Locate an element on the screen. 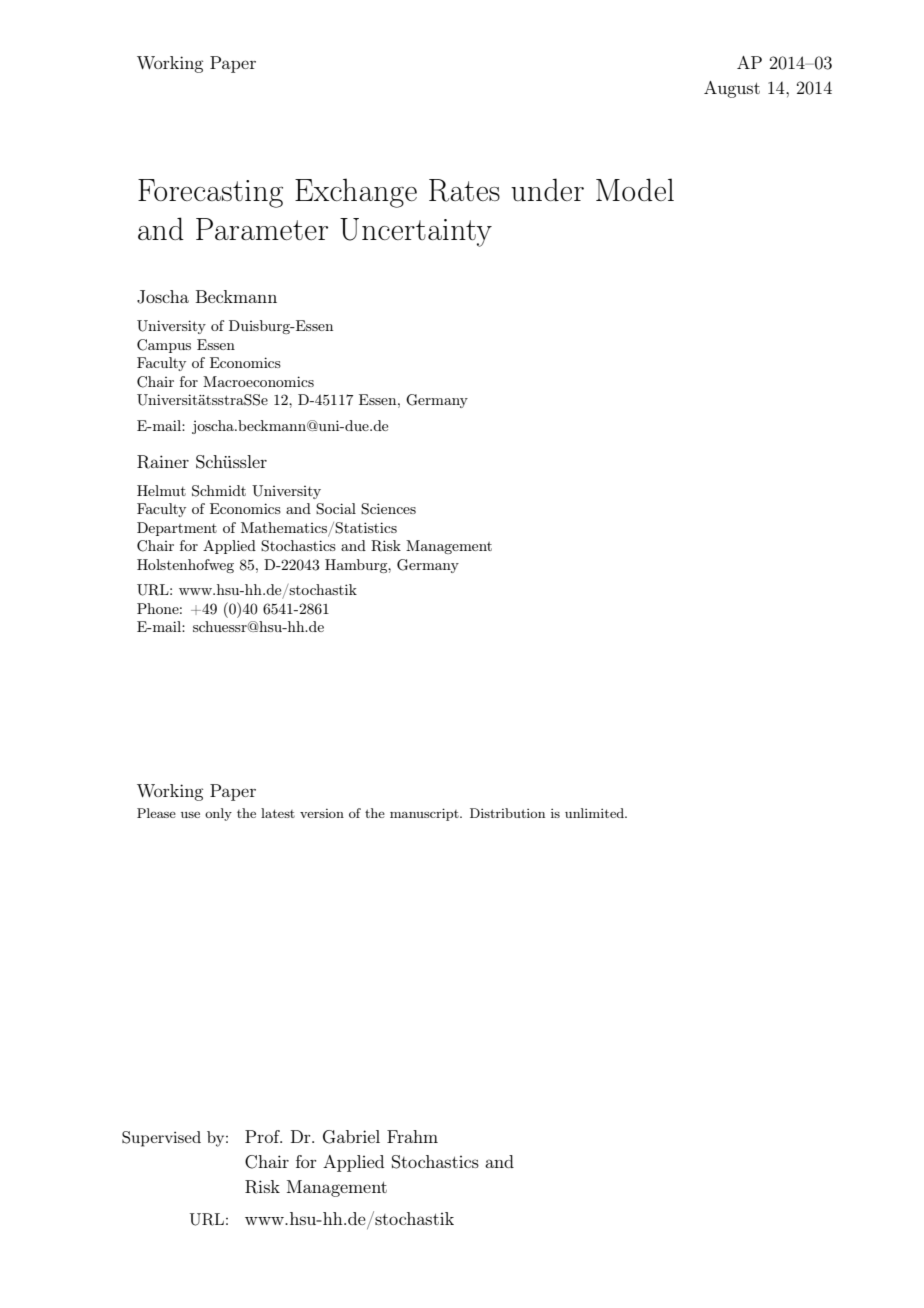 The image size is (924, 1308). August is located at coordinates (732, 89).
